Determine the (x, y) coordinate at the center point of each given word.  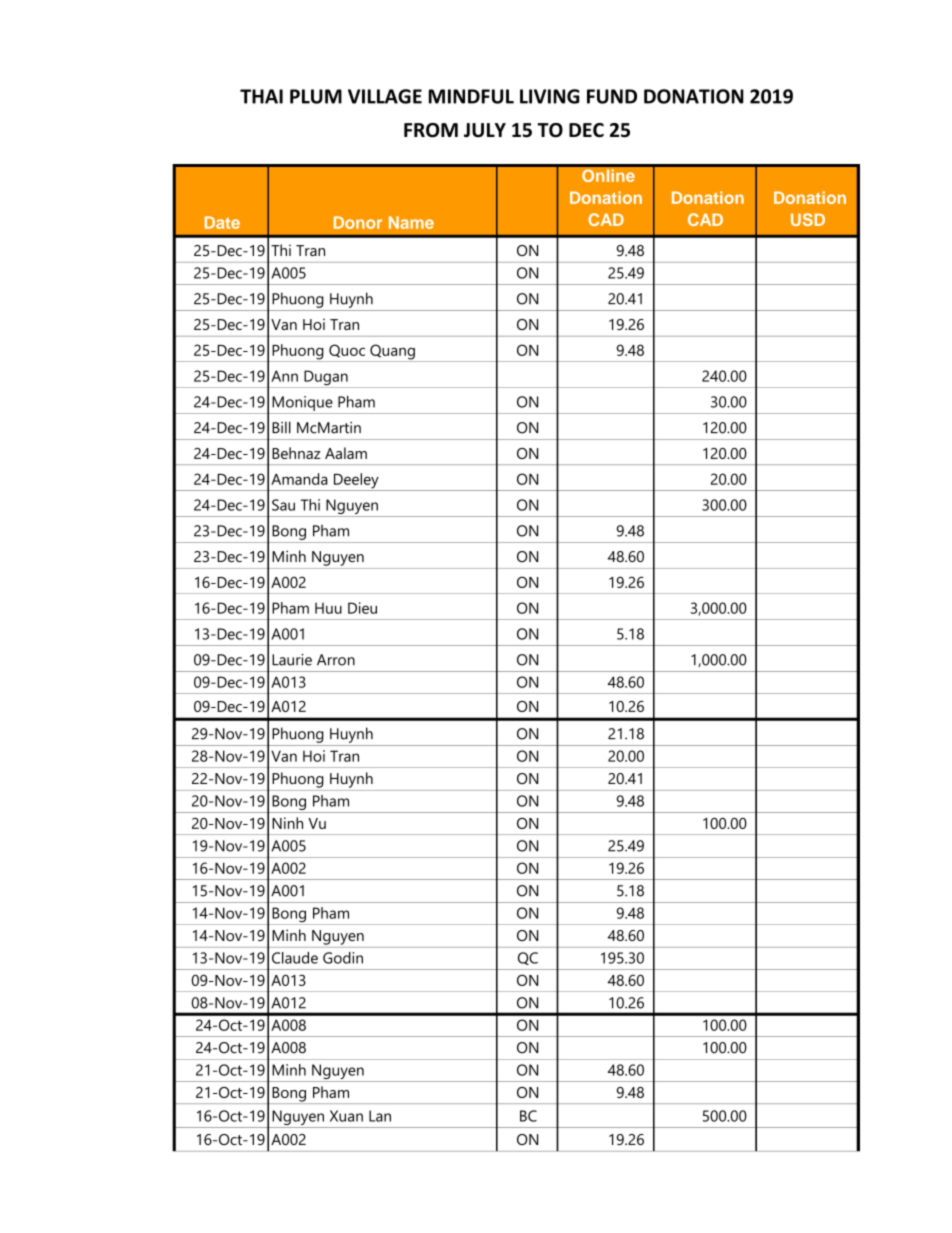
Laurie (292, 660)
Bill (281, 427)
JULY (485, 130)
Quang (392, 353)
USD (808, 219)
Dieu (362, 608)
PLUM (316, 96)
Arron (336, 660)
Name (411, 222)
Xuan (346, 1116)
